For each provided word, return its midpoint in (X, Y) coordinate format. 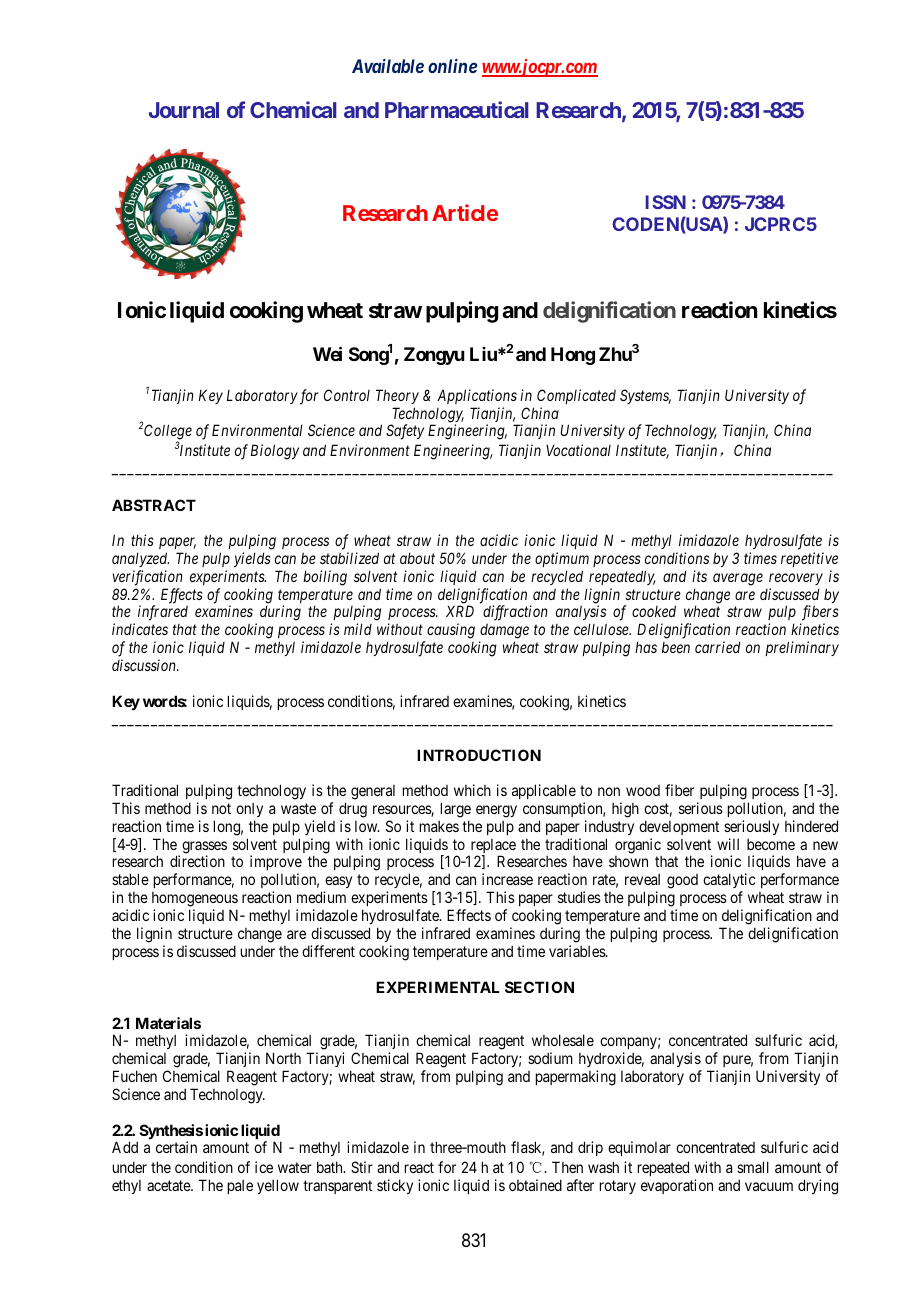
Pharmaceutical (457, 109)
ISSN (665, 202)
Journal (184, 110)
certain (176, 1147)
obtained (535, 1185)
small (753, 1167)
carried (717, 647)
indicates (140, 629)
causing (451, 631)
